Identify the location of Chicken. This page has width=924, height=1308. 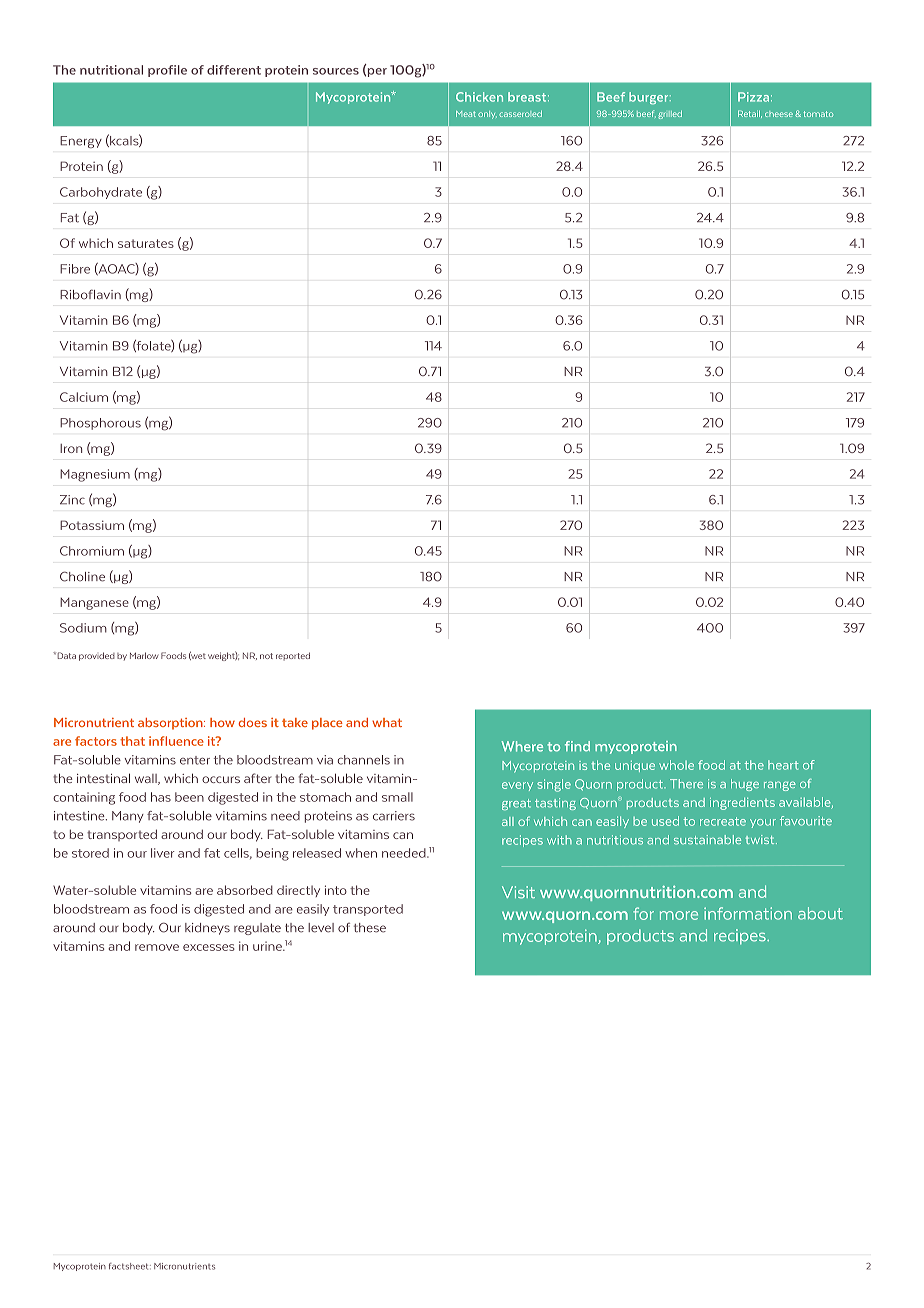
(479, 97).
